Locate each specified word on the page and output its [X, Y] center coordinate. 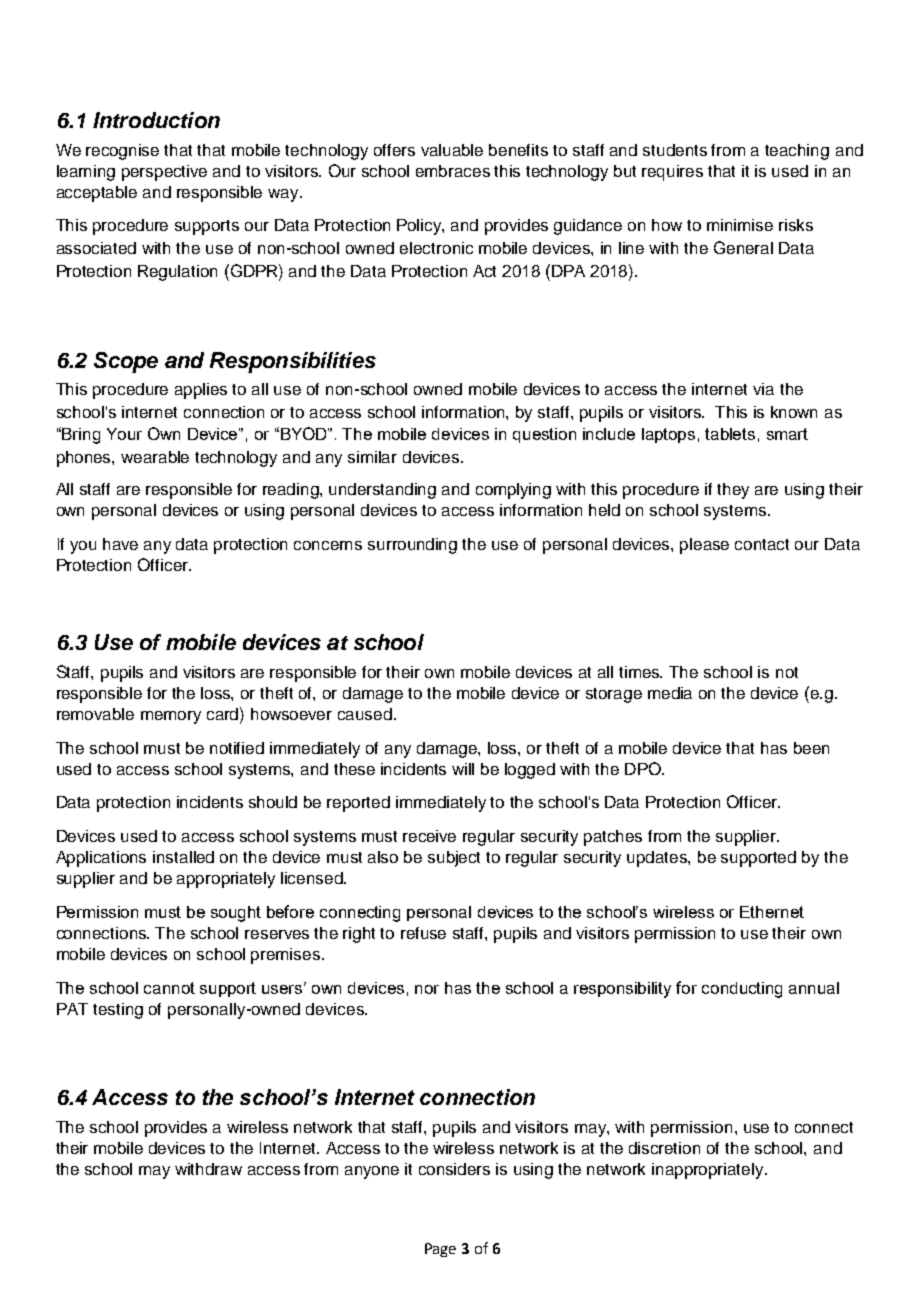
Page [440, 1250]
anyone [372, 1172]
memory [171, 717]
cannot [169, 988]
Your [124, 434]
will [463, 769]
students [675, 150]
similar [372, 457]
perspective [164, 173]
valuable [452, 150]
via [763, 389]
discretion [664, 1148]
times [640, 672]
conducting [742, 990]
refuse [423, 933]
